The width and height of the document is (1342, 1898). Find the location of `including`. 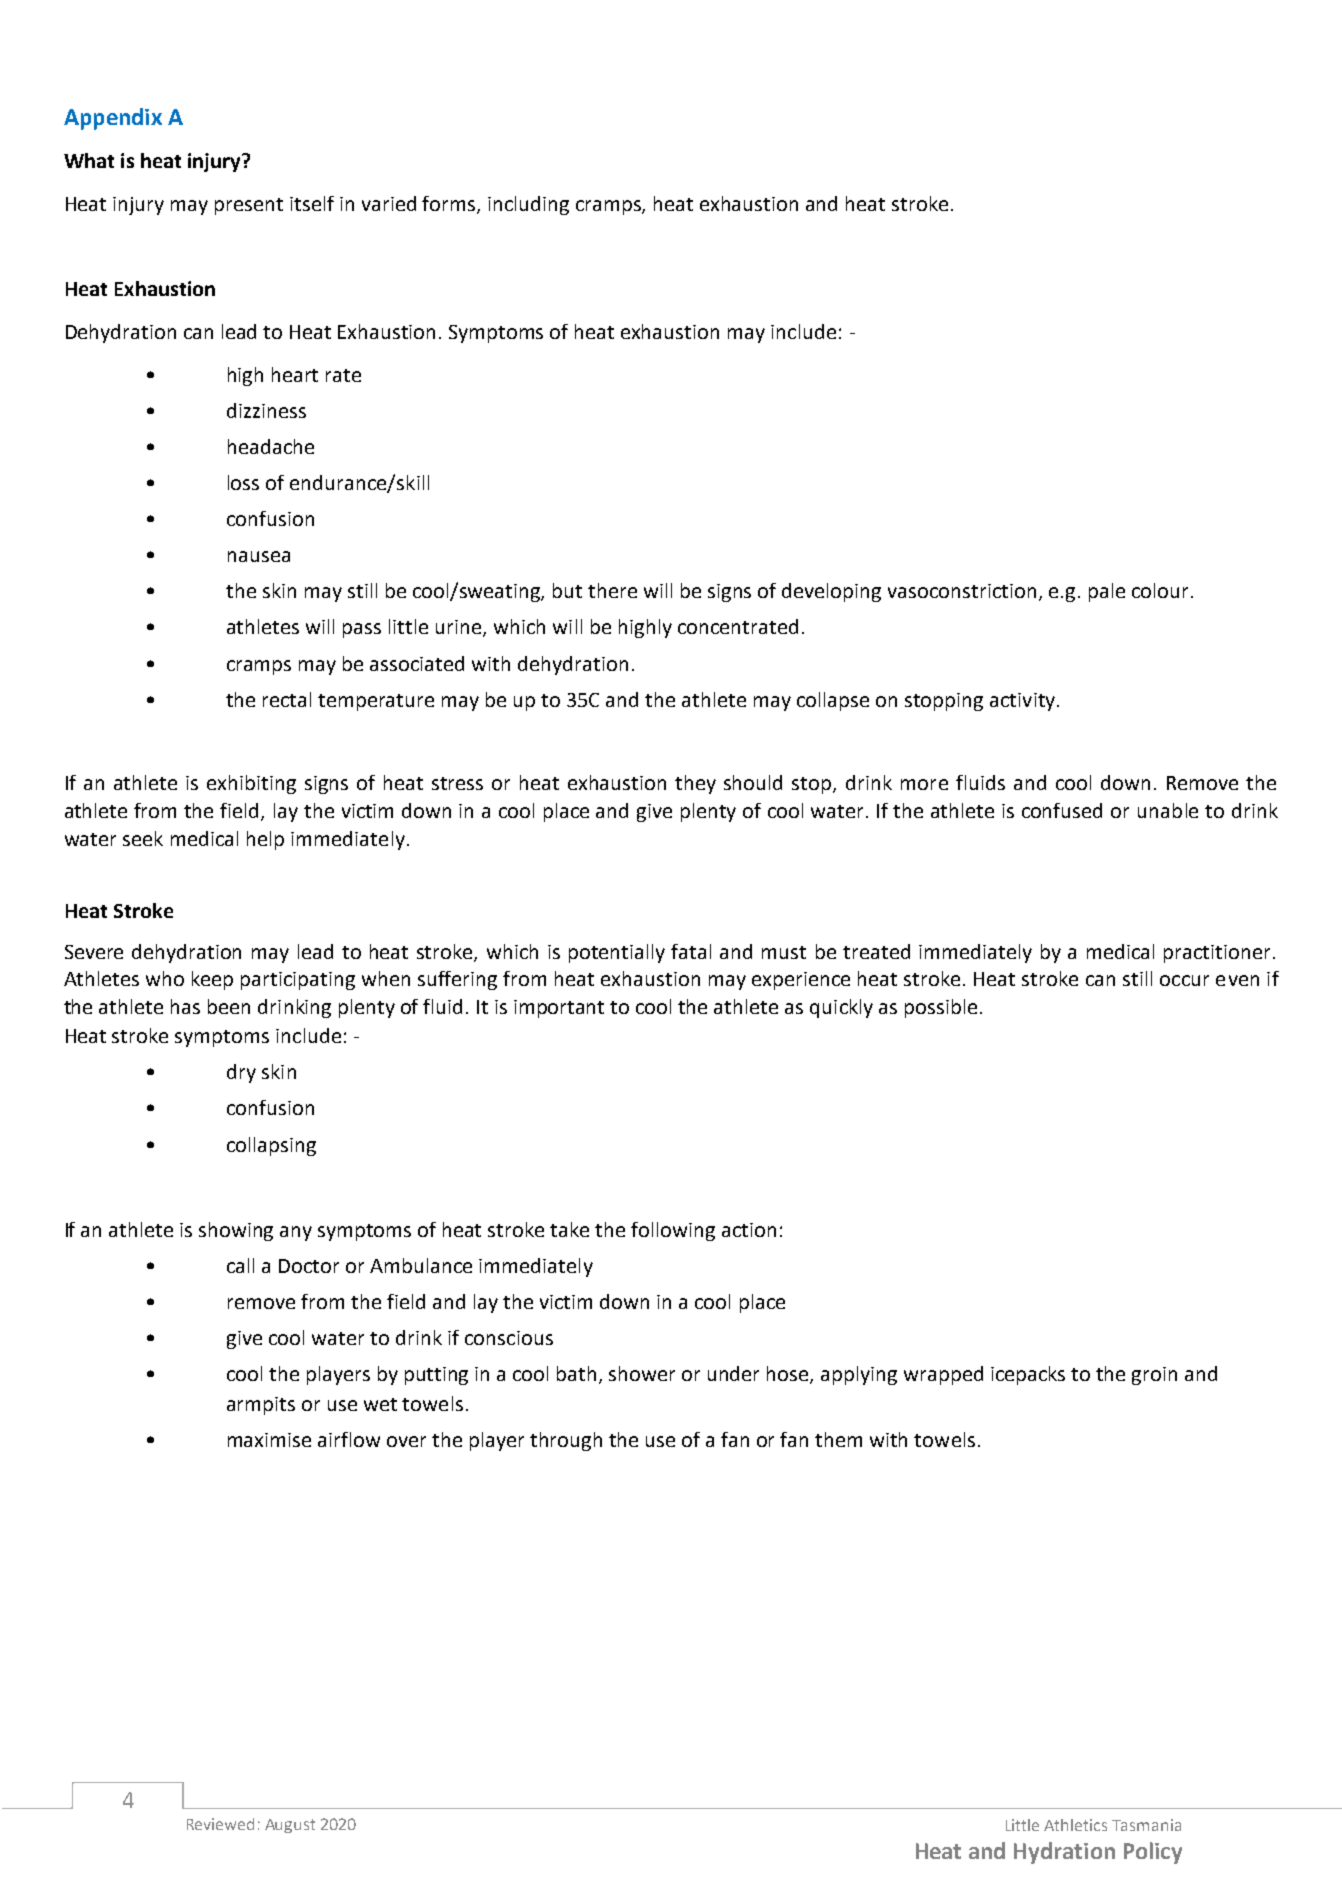

including is located at coordinates (528, 205).
